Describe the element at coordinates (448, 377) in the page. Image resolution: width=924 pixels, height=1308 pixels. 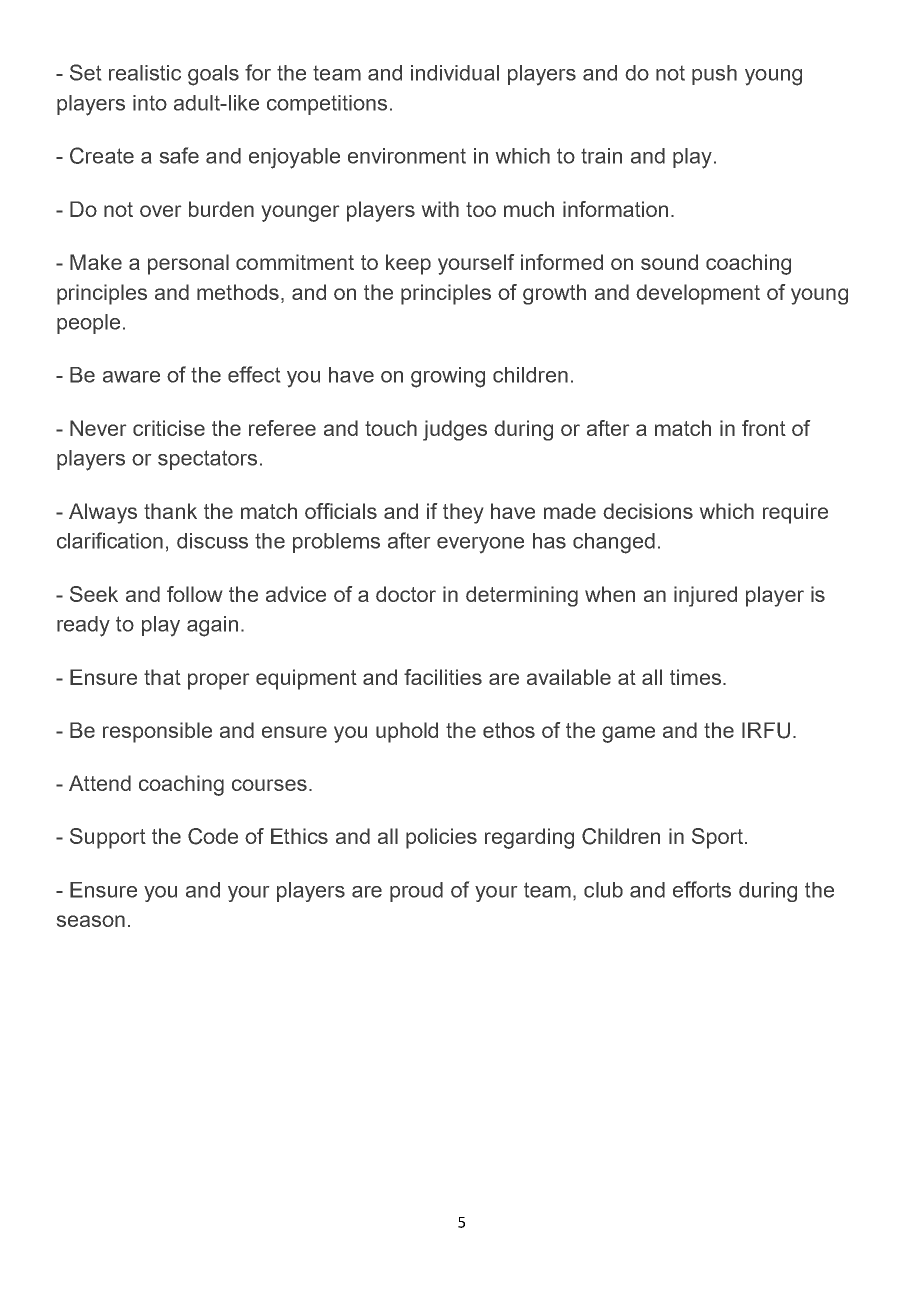
I see `growing` at that location.
